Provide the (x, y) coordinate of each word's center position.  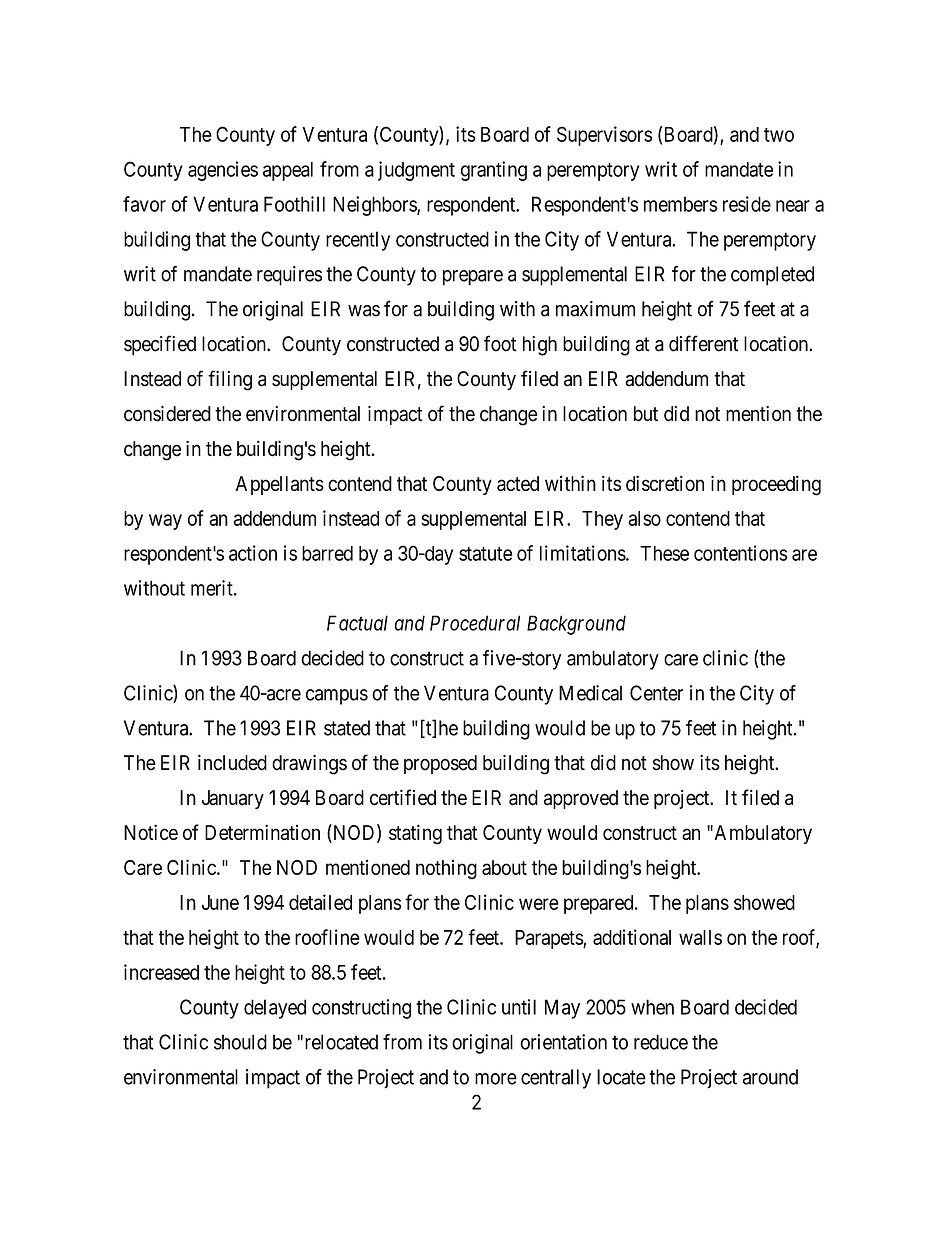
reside (747, 204)
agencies (223, 171)
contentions (741, 553)
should (240, 1042)
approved (581, 799)
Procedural (475, 623)
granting (494, 171)
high (540, 346)
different (703, 343)
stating (415, 834)
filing (230, 380)
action (253, 553)
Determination (262, 832)
